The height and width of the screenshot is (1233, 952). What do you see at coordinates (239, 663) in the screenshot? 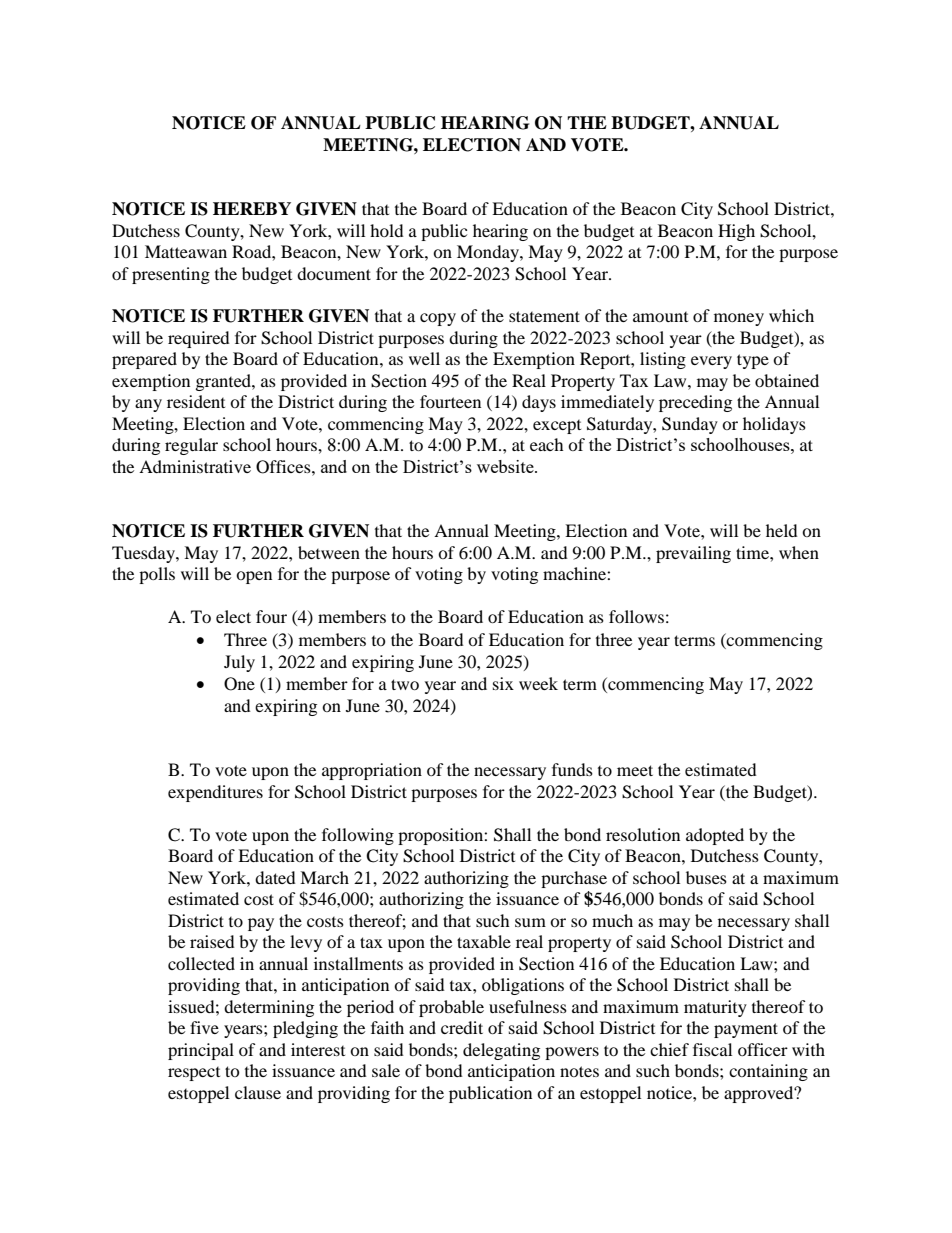
I see `July` at bounding box center [239, 663].
